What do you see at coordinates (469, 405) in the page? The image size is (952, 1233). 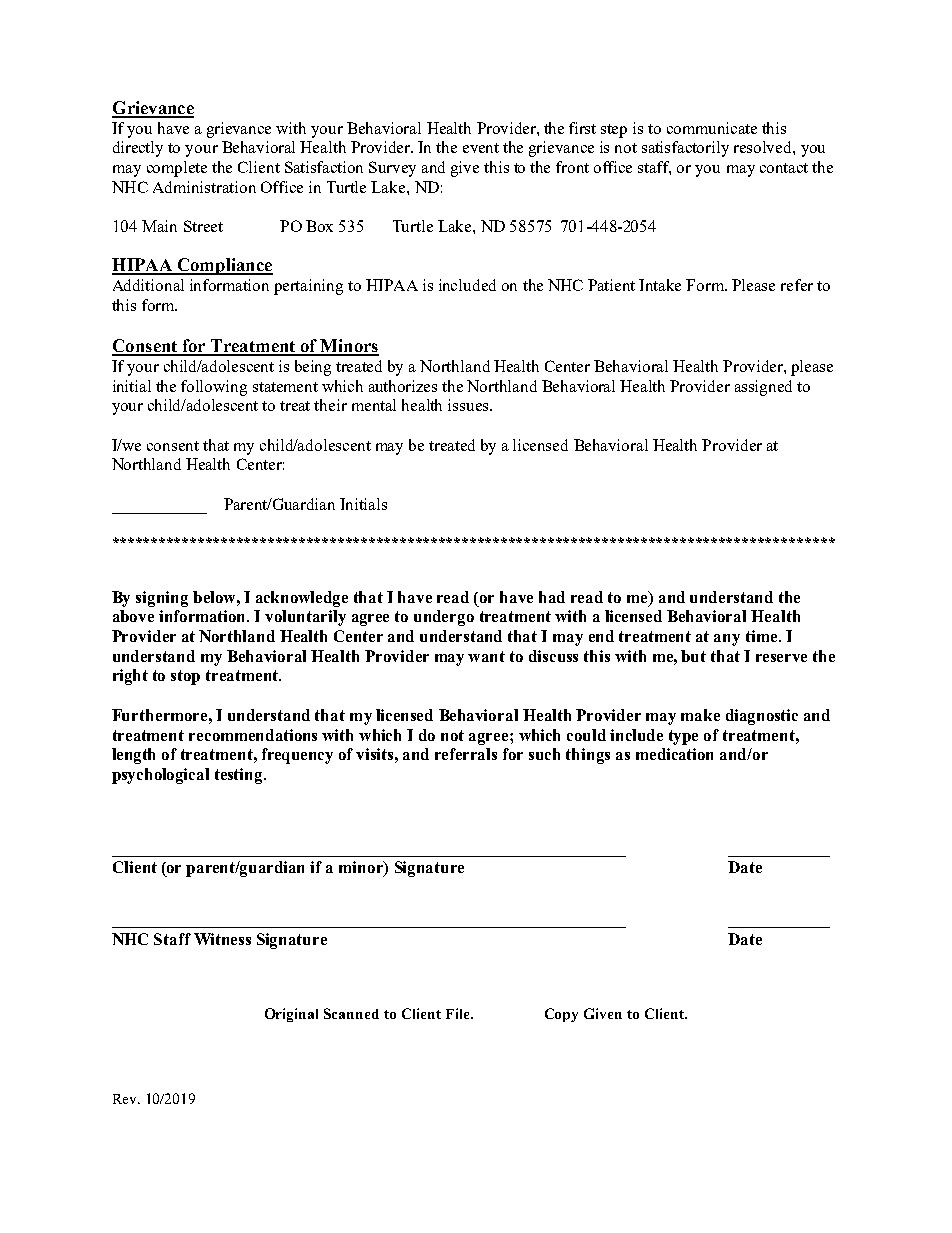 I see `issues` at bounding box center [469, 405].
